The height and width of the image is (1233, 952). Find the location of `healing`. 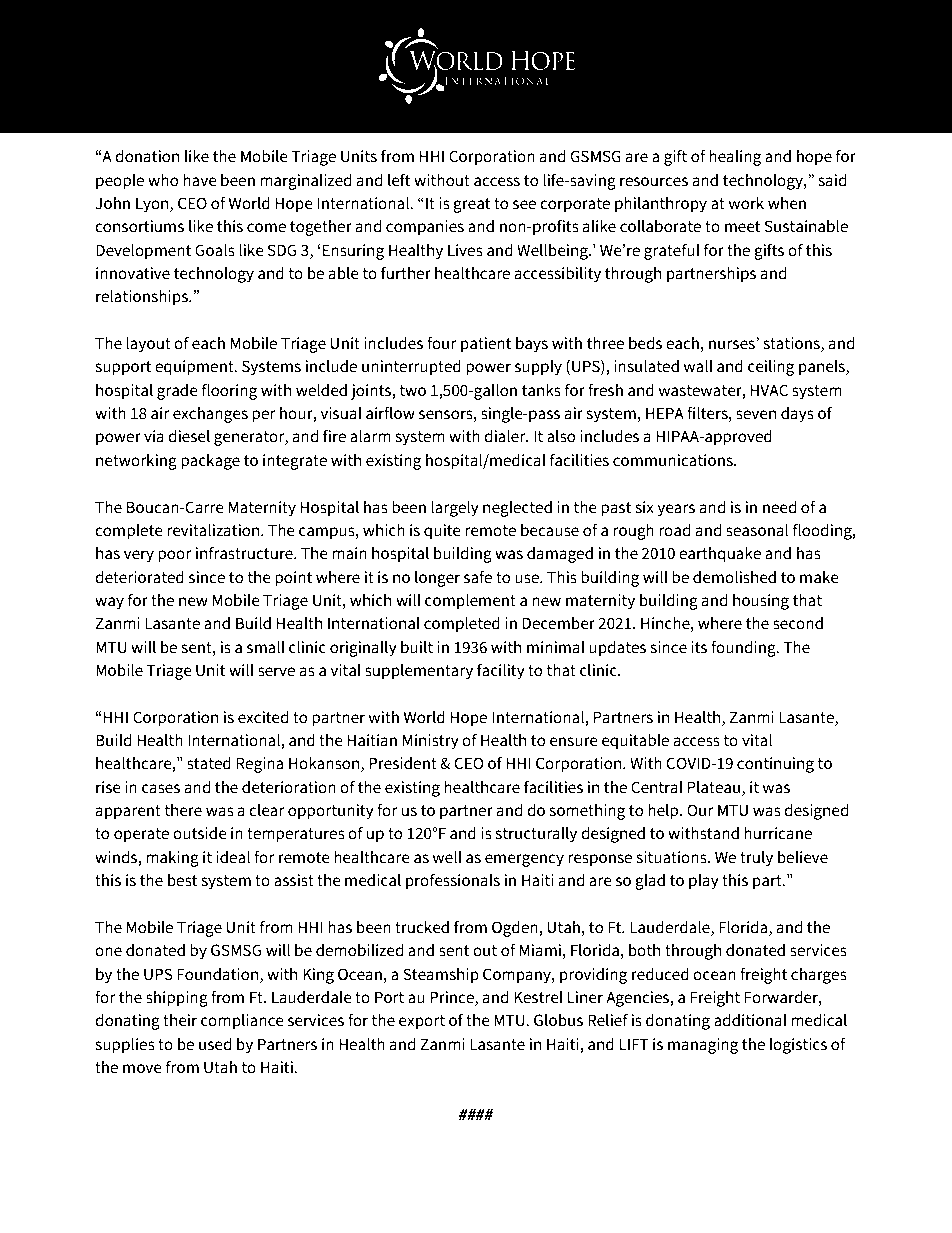

healing is located at coordinates (735, 157).
